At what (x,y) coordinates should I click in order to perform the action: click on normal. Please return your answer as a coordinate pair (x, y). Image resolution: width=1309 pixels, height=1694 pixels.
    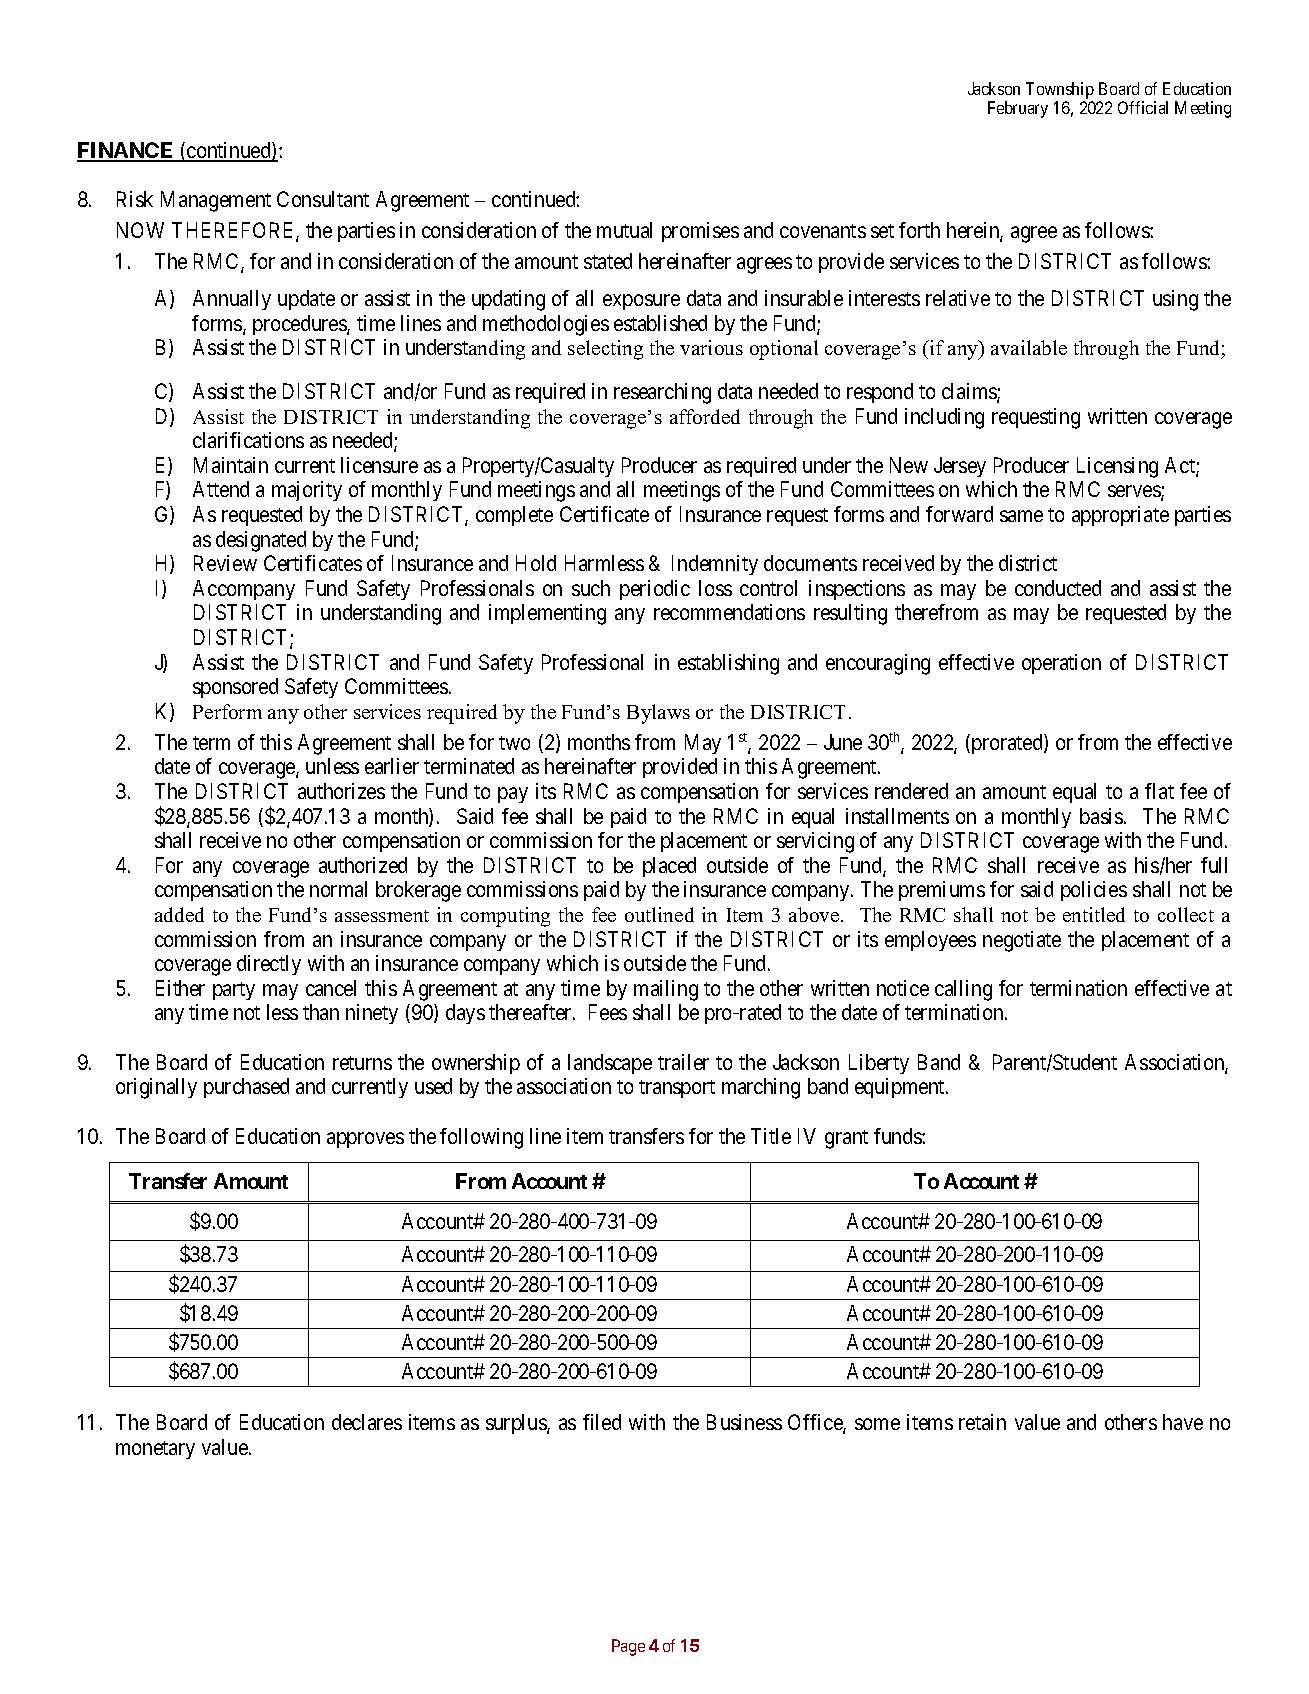
    Looking at the image, I should click on (338, 889).
